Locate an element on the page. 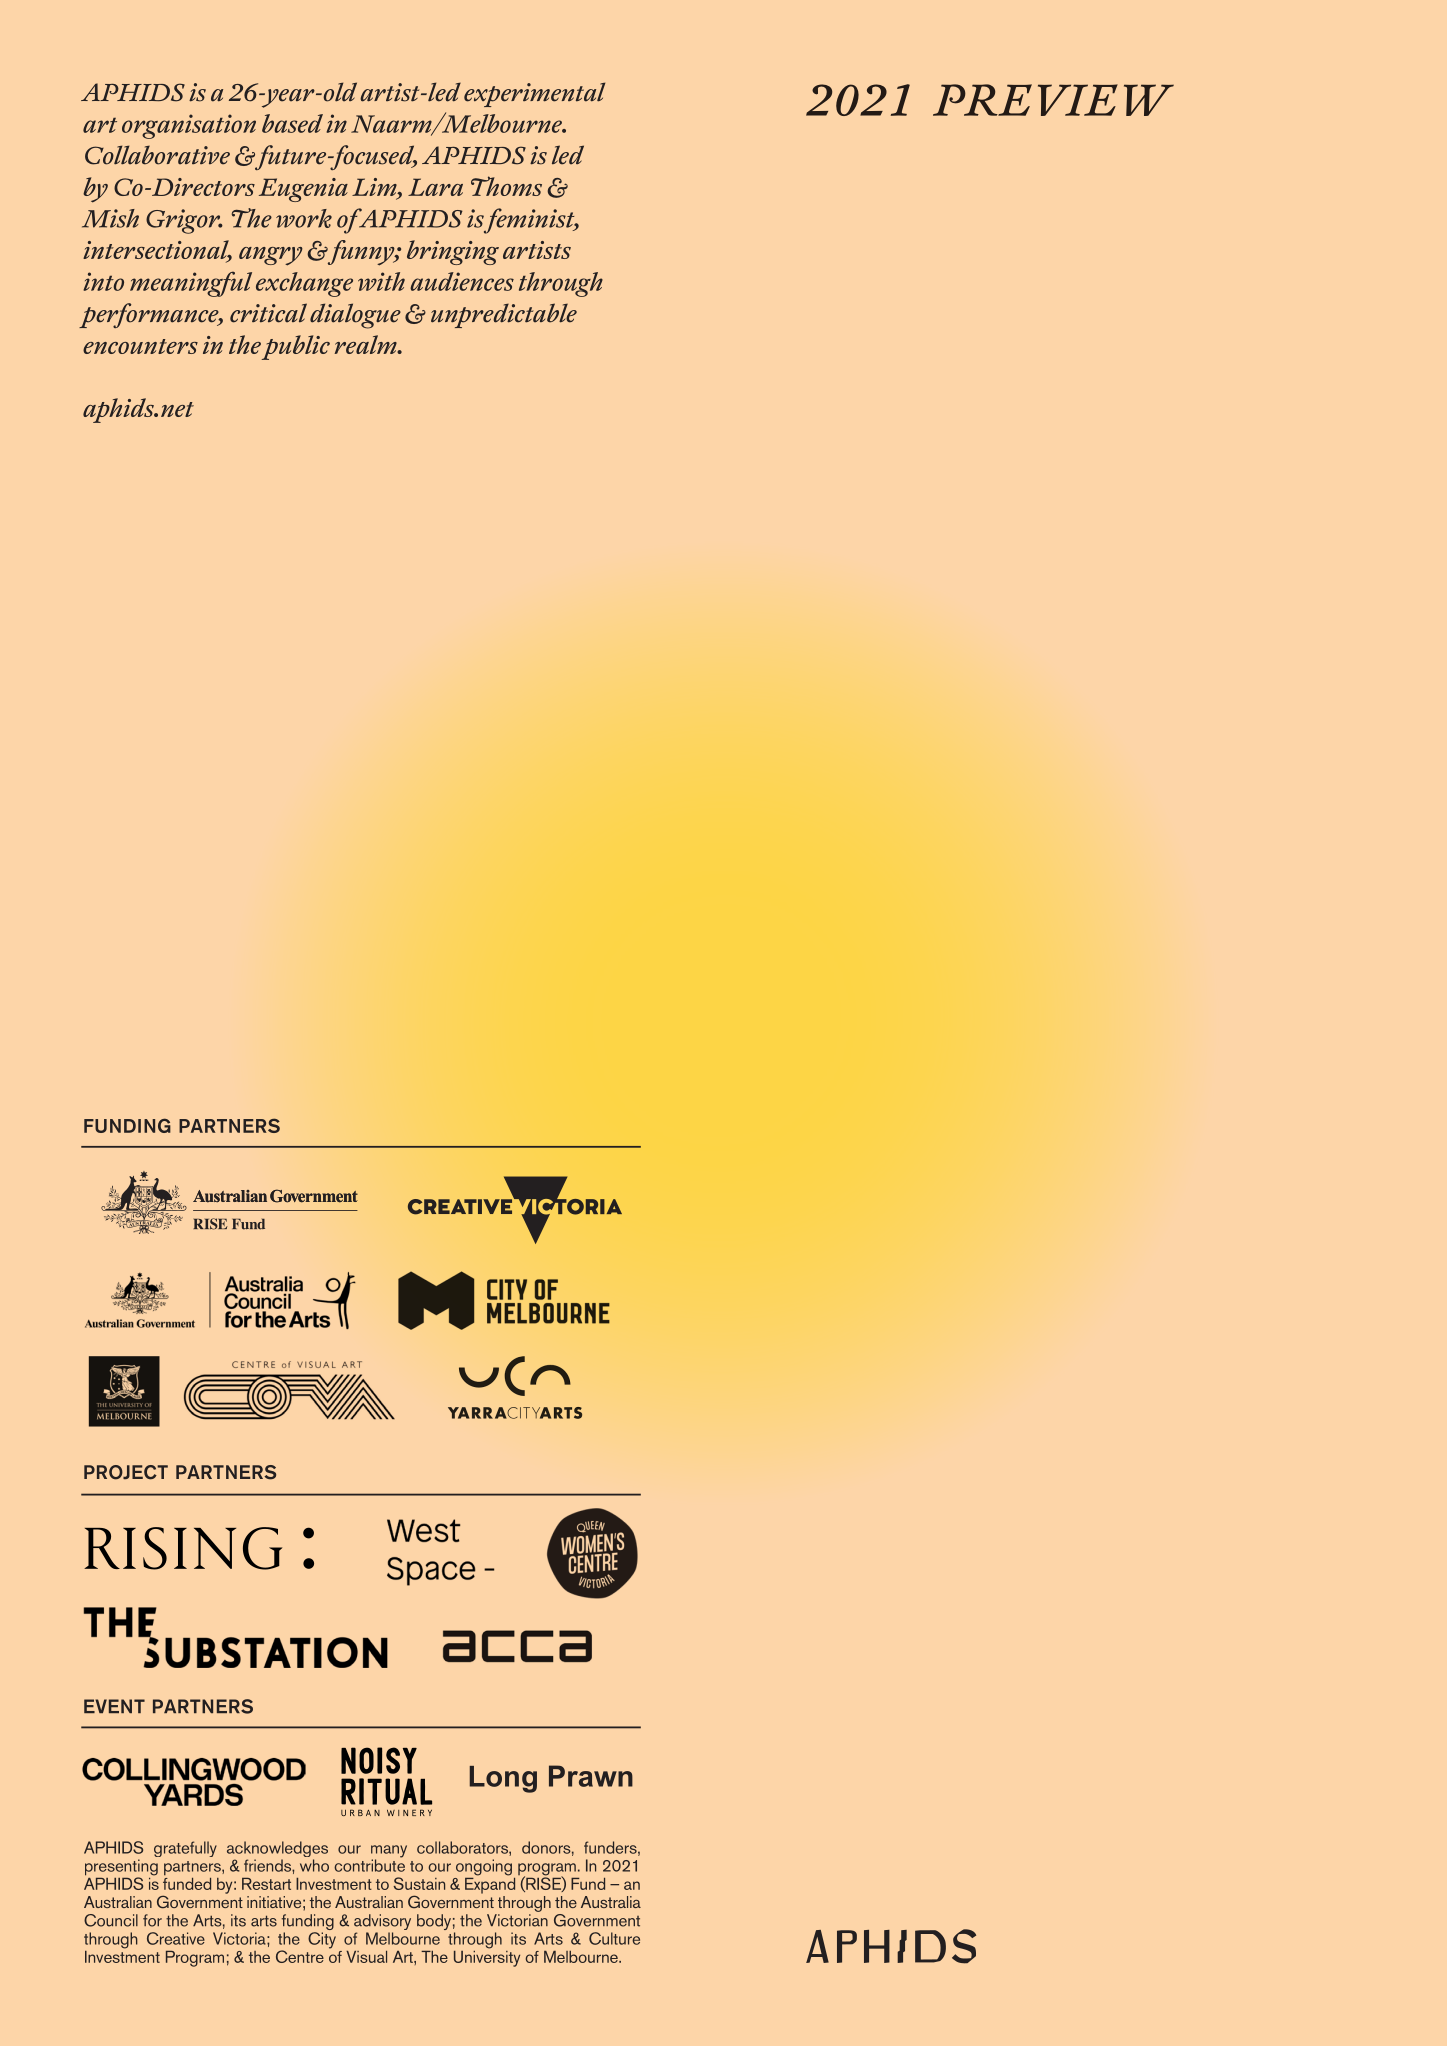 This image has height=2046, width=1447. bringing is located at coordinates (453, 252).
